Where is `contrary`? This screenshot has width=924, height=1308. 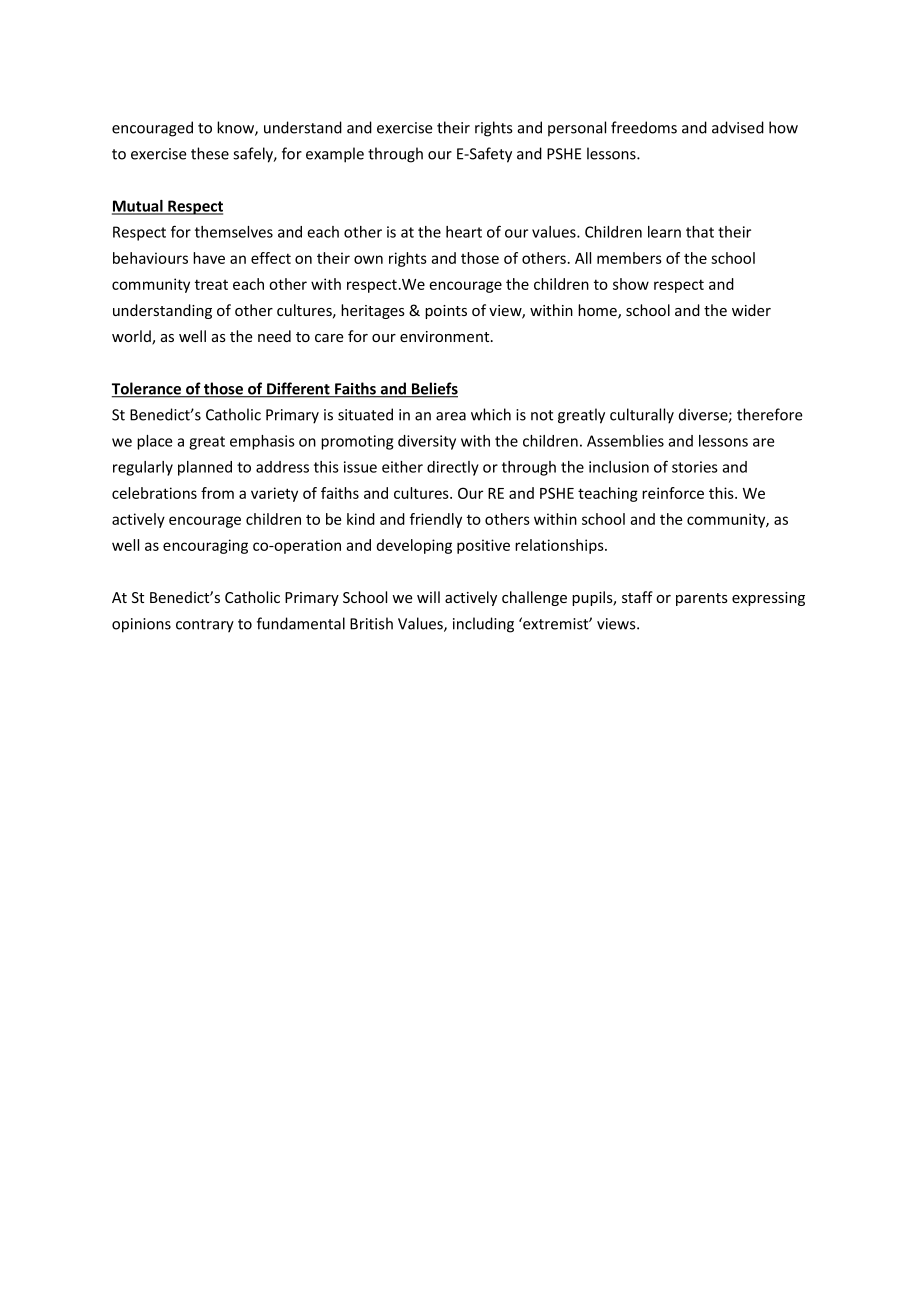 contrary is located at coordinates (205, 626).
